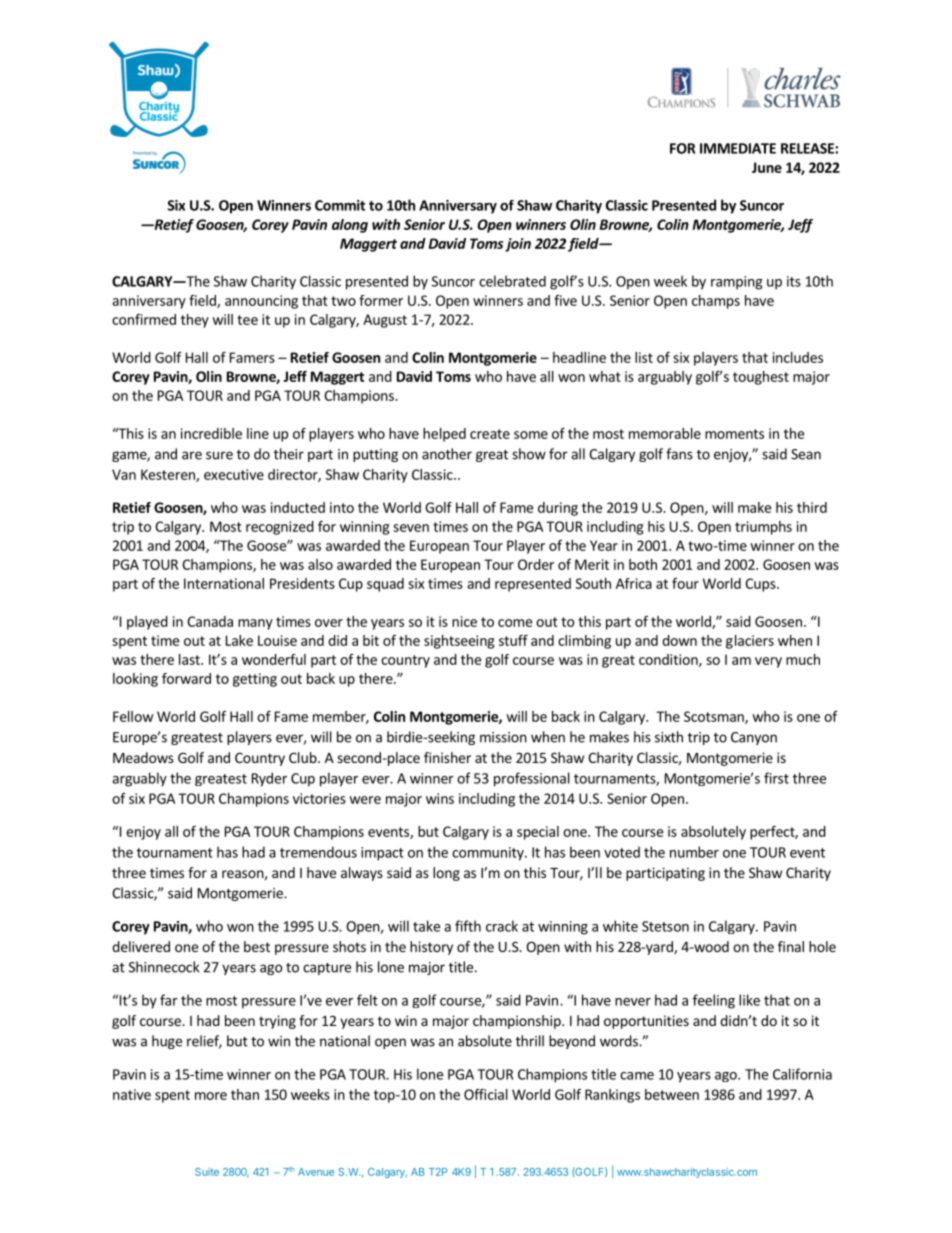 The image size is (952, 1233). Describe the element at coordinates (518, 245) in the screenshot. I see `join` at that location.
